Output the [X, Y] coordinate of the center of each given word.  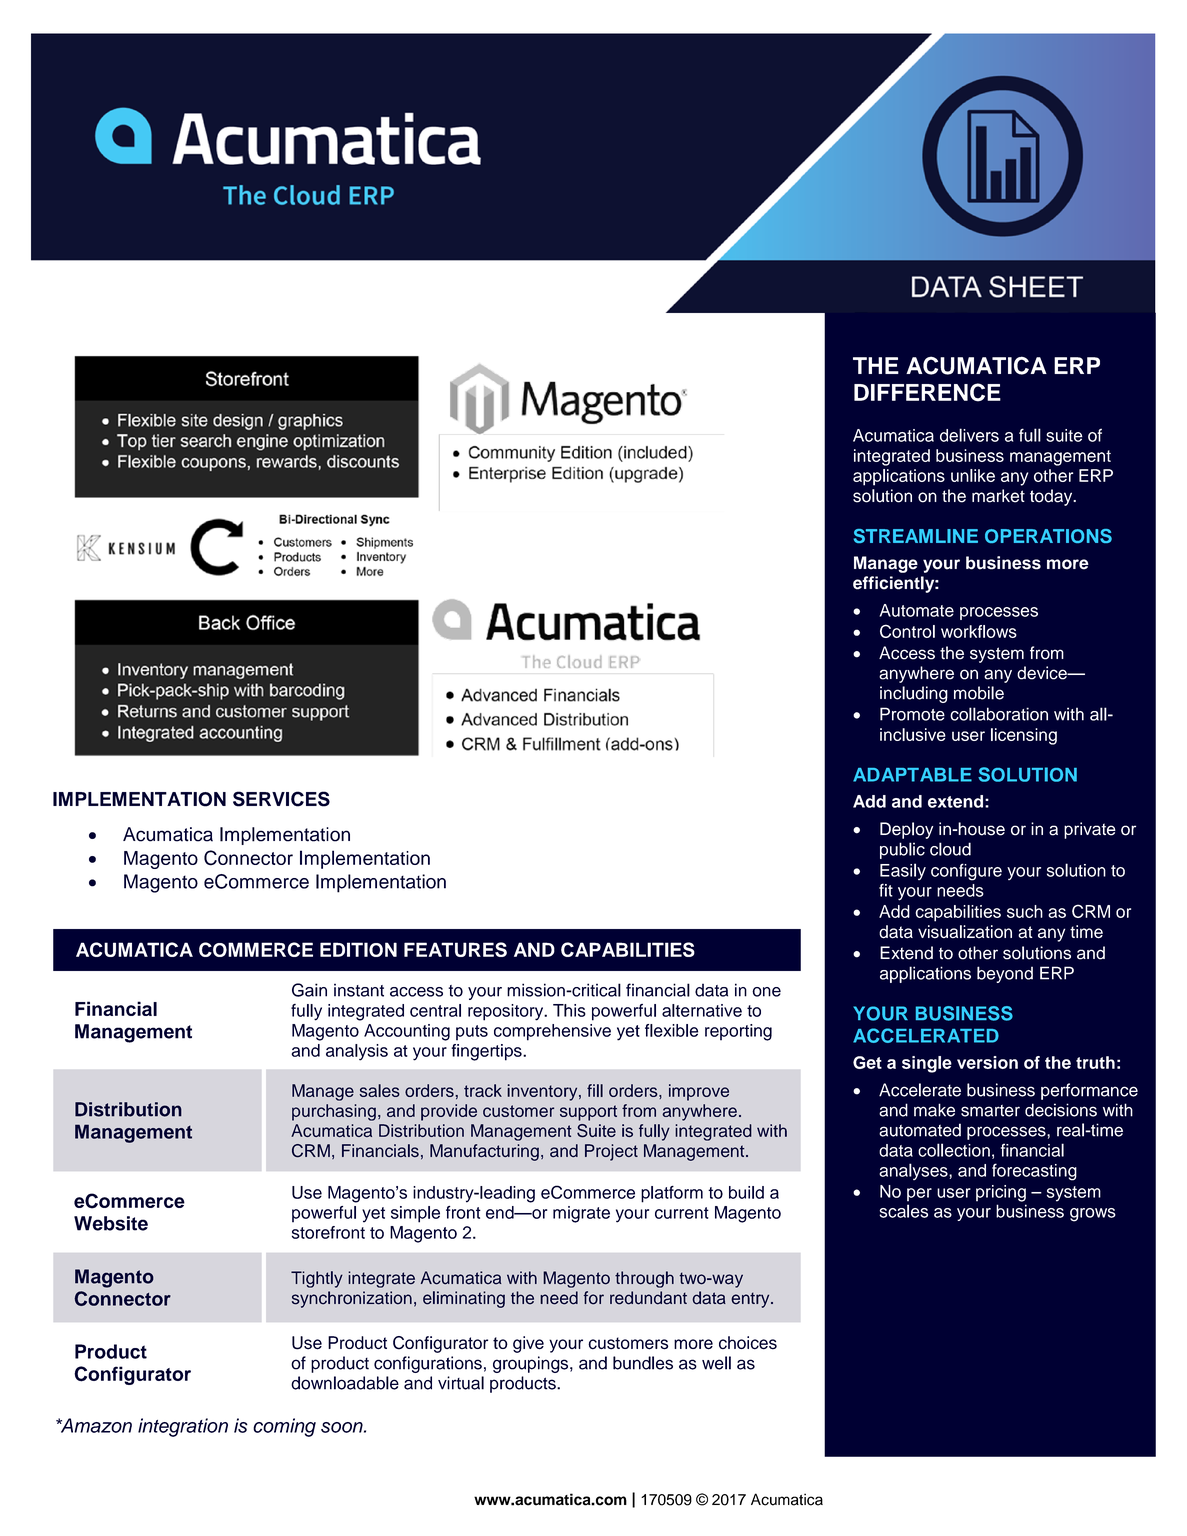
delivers [969, 435]
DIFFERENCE [927, 392]
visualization [965, 932]
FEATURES [455, 949]
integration [183, 1427]
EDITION [358, 949]
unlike [973, 475]
